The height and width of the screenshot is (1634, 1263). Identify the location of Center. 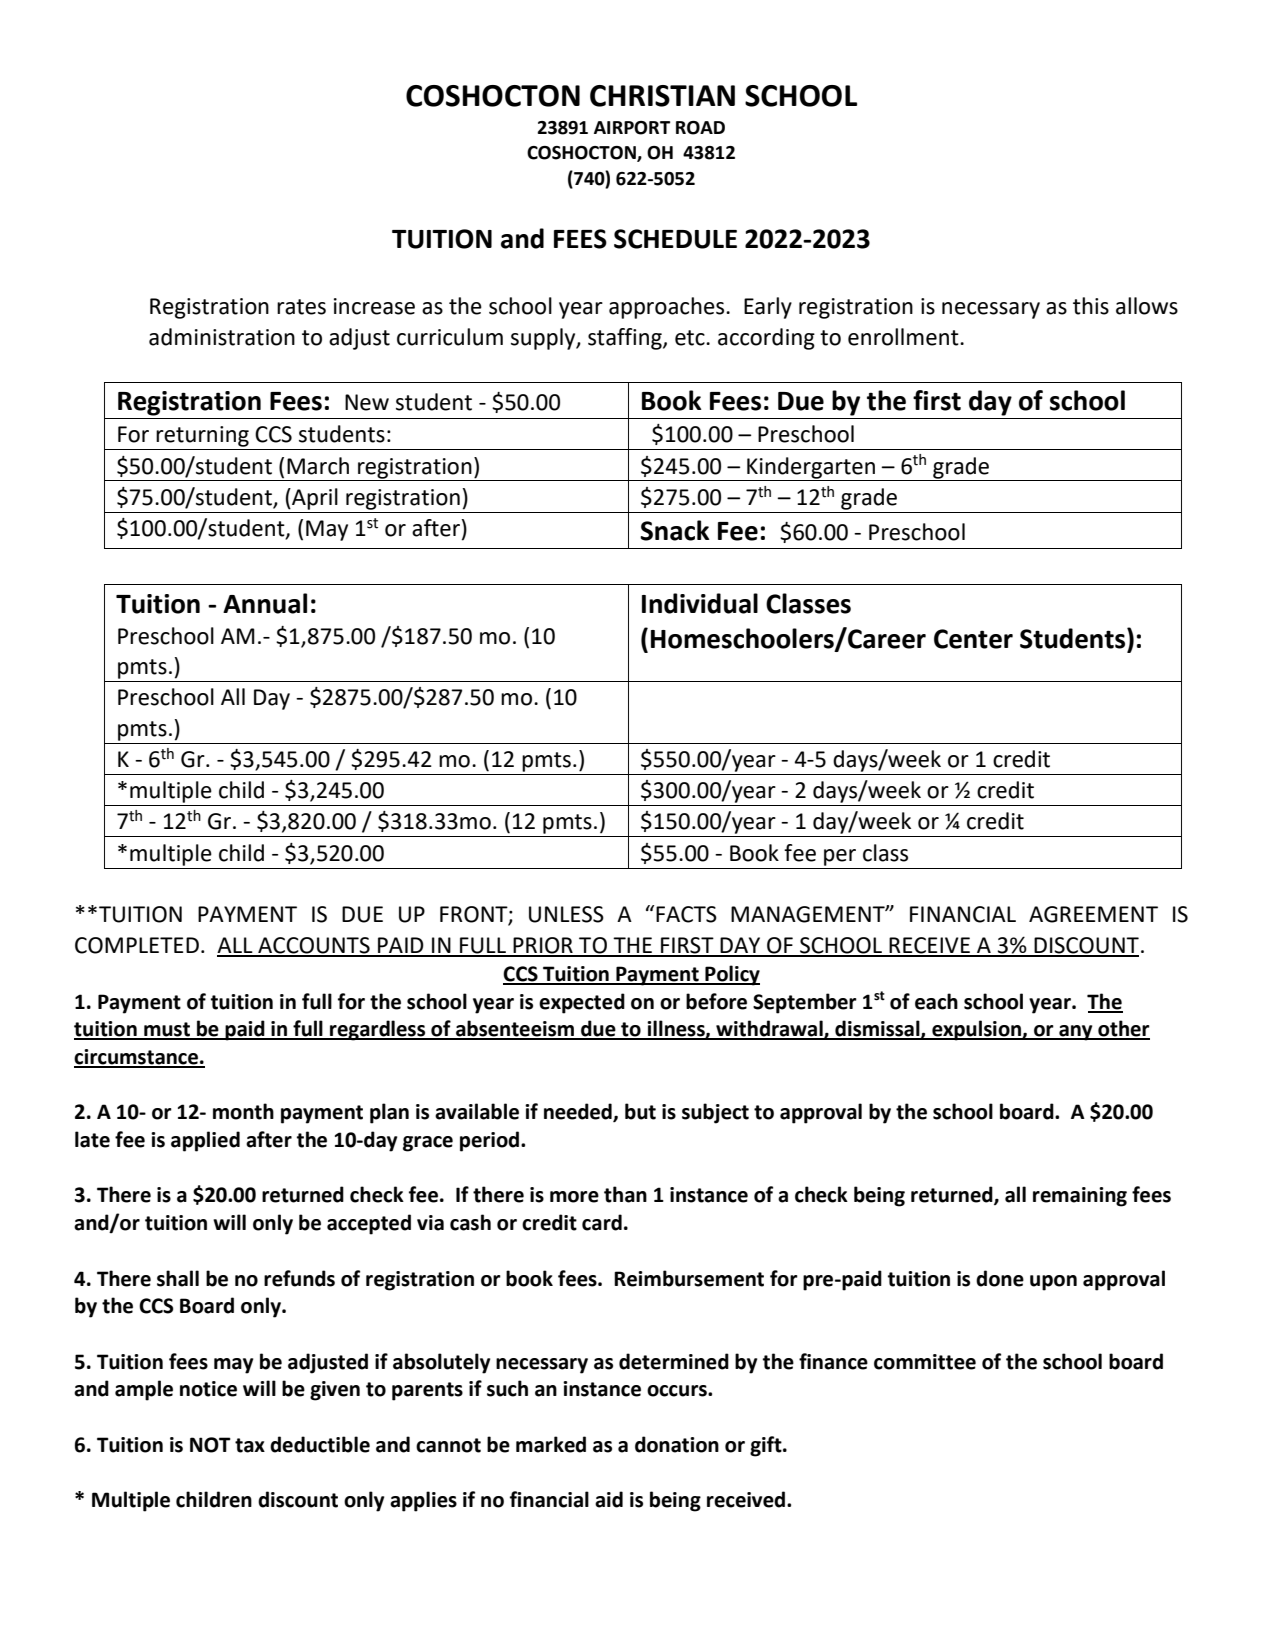
(973, 639).
